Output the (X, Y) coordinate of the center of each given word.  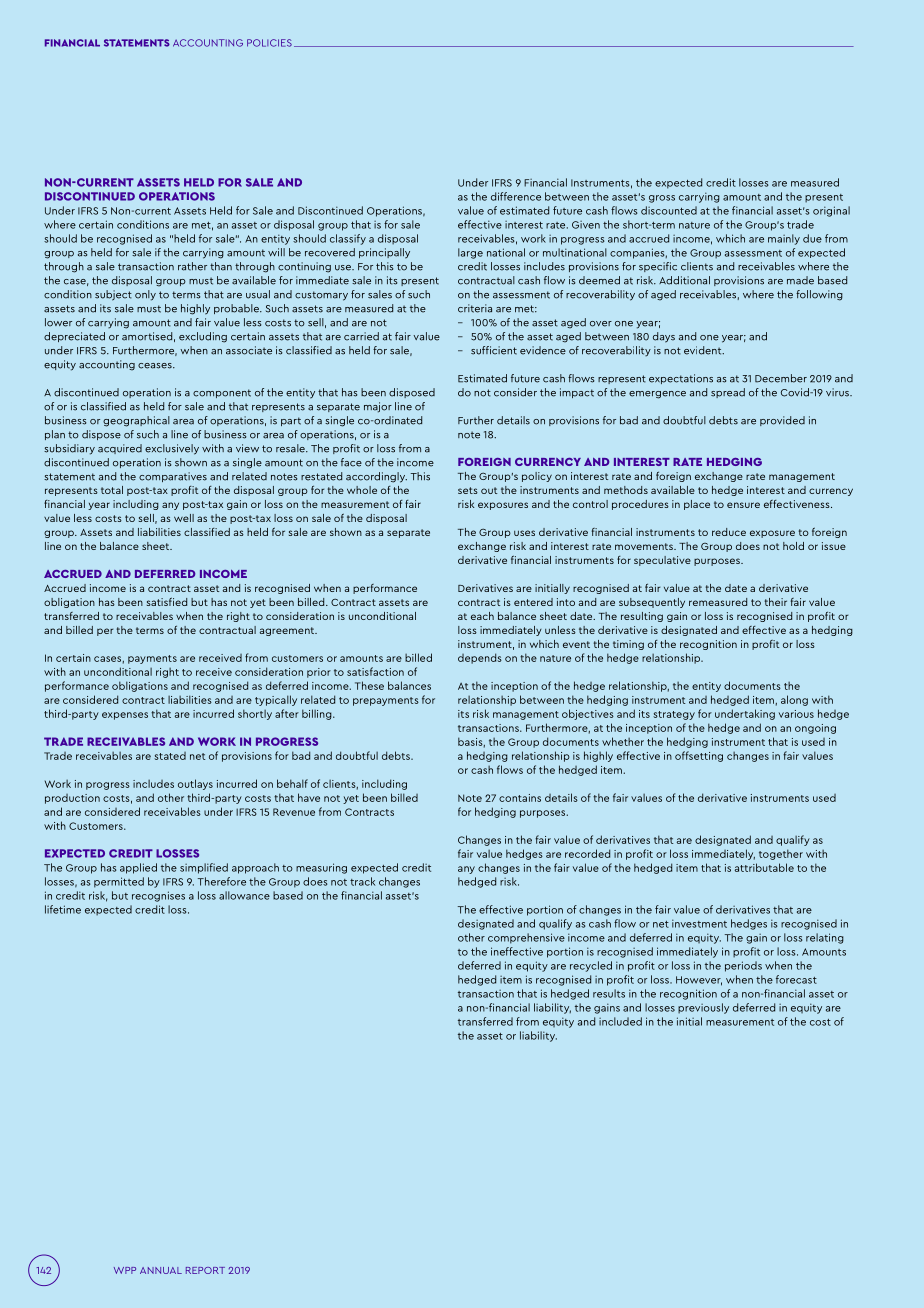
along (794, 700)
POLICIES (269, 43)
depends (480, 658)
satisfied (167, 601)
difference (516, 196)
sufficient (494, 350)
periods (743, 966)
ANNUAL (161, 1270)
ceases (156, 366)
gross (662, 199)
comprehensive (526, 938)
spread (728, 393)
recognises (158, 896)
